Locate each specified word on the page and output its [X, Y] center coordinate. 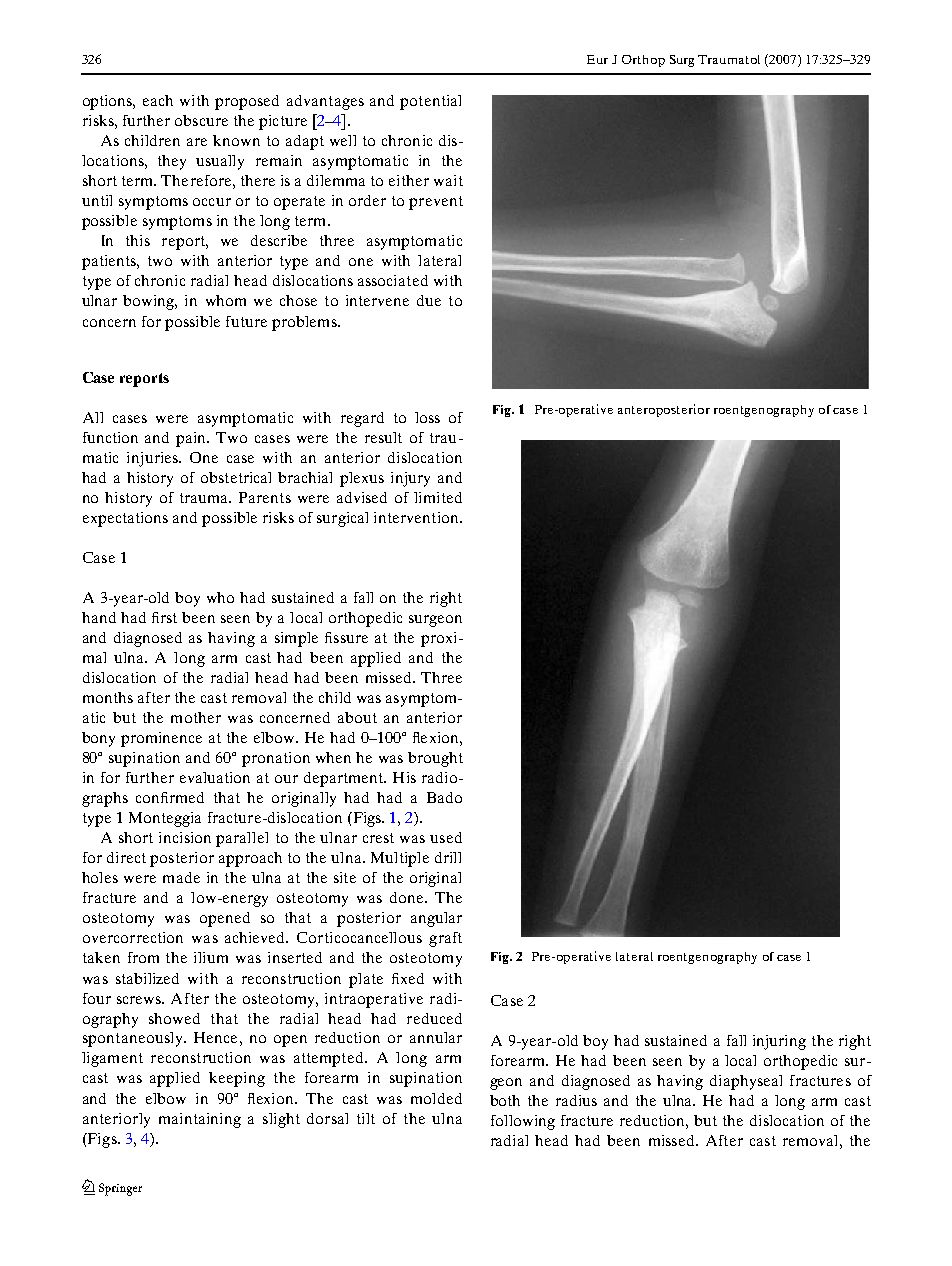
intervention [417, 517]
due [429, 300]
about [357, 717]
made [181, 877]
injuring [779, 1042]
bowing [150, 302]
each [158, 100]
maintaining [200, 1120]
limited [438, 497]
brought [435, 759]
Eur [597, 59]
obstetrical [236, 477]
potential [430, 102]
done [408, 897]
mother [196, 717]
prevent [436, 203]
